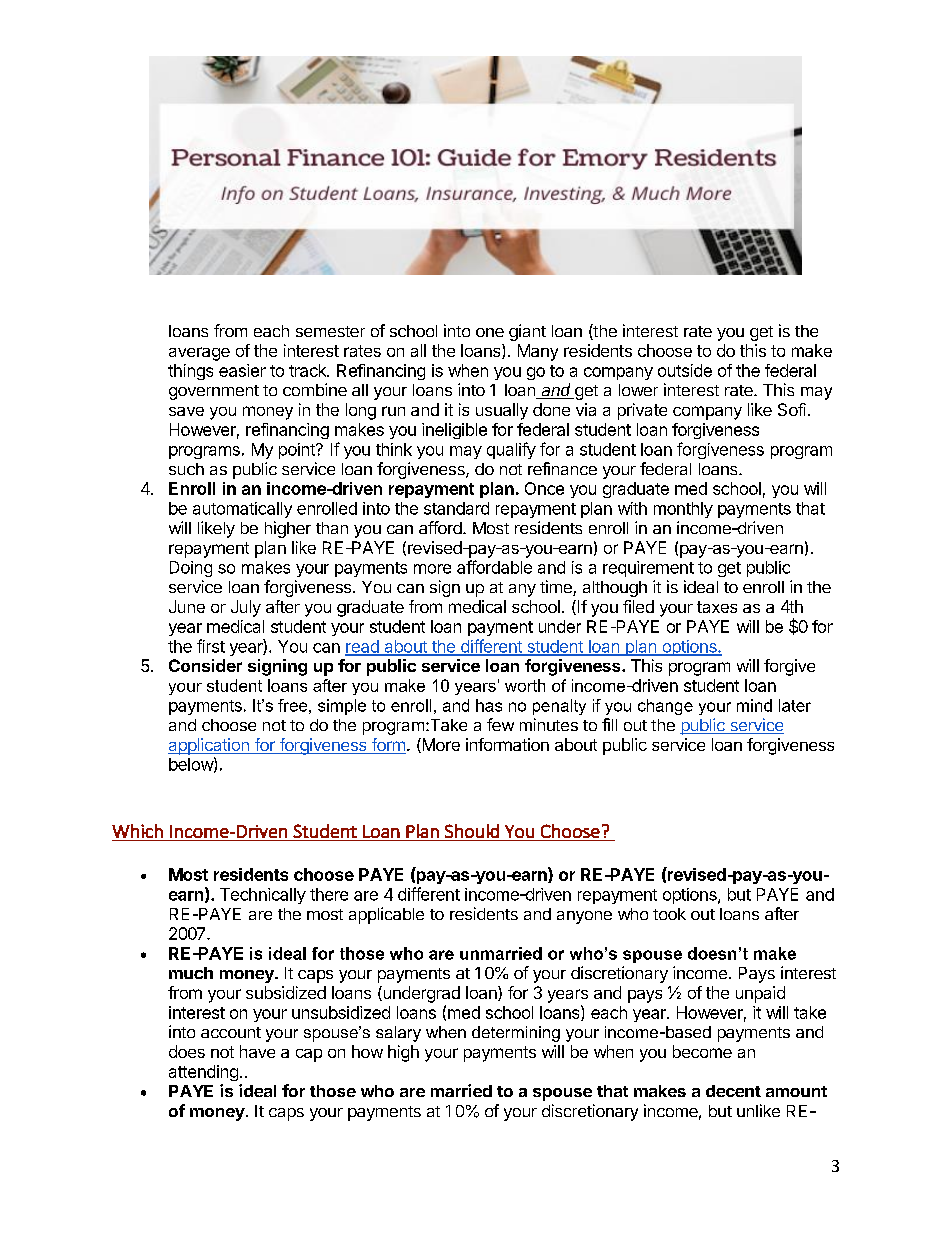 The height and width of the screenshot is (1233, 952). I want to click on Many, so click(538, 352).
